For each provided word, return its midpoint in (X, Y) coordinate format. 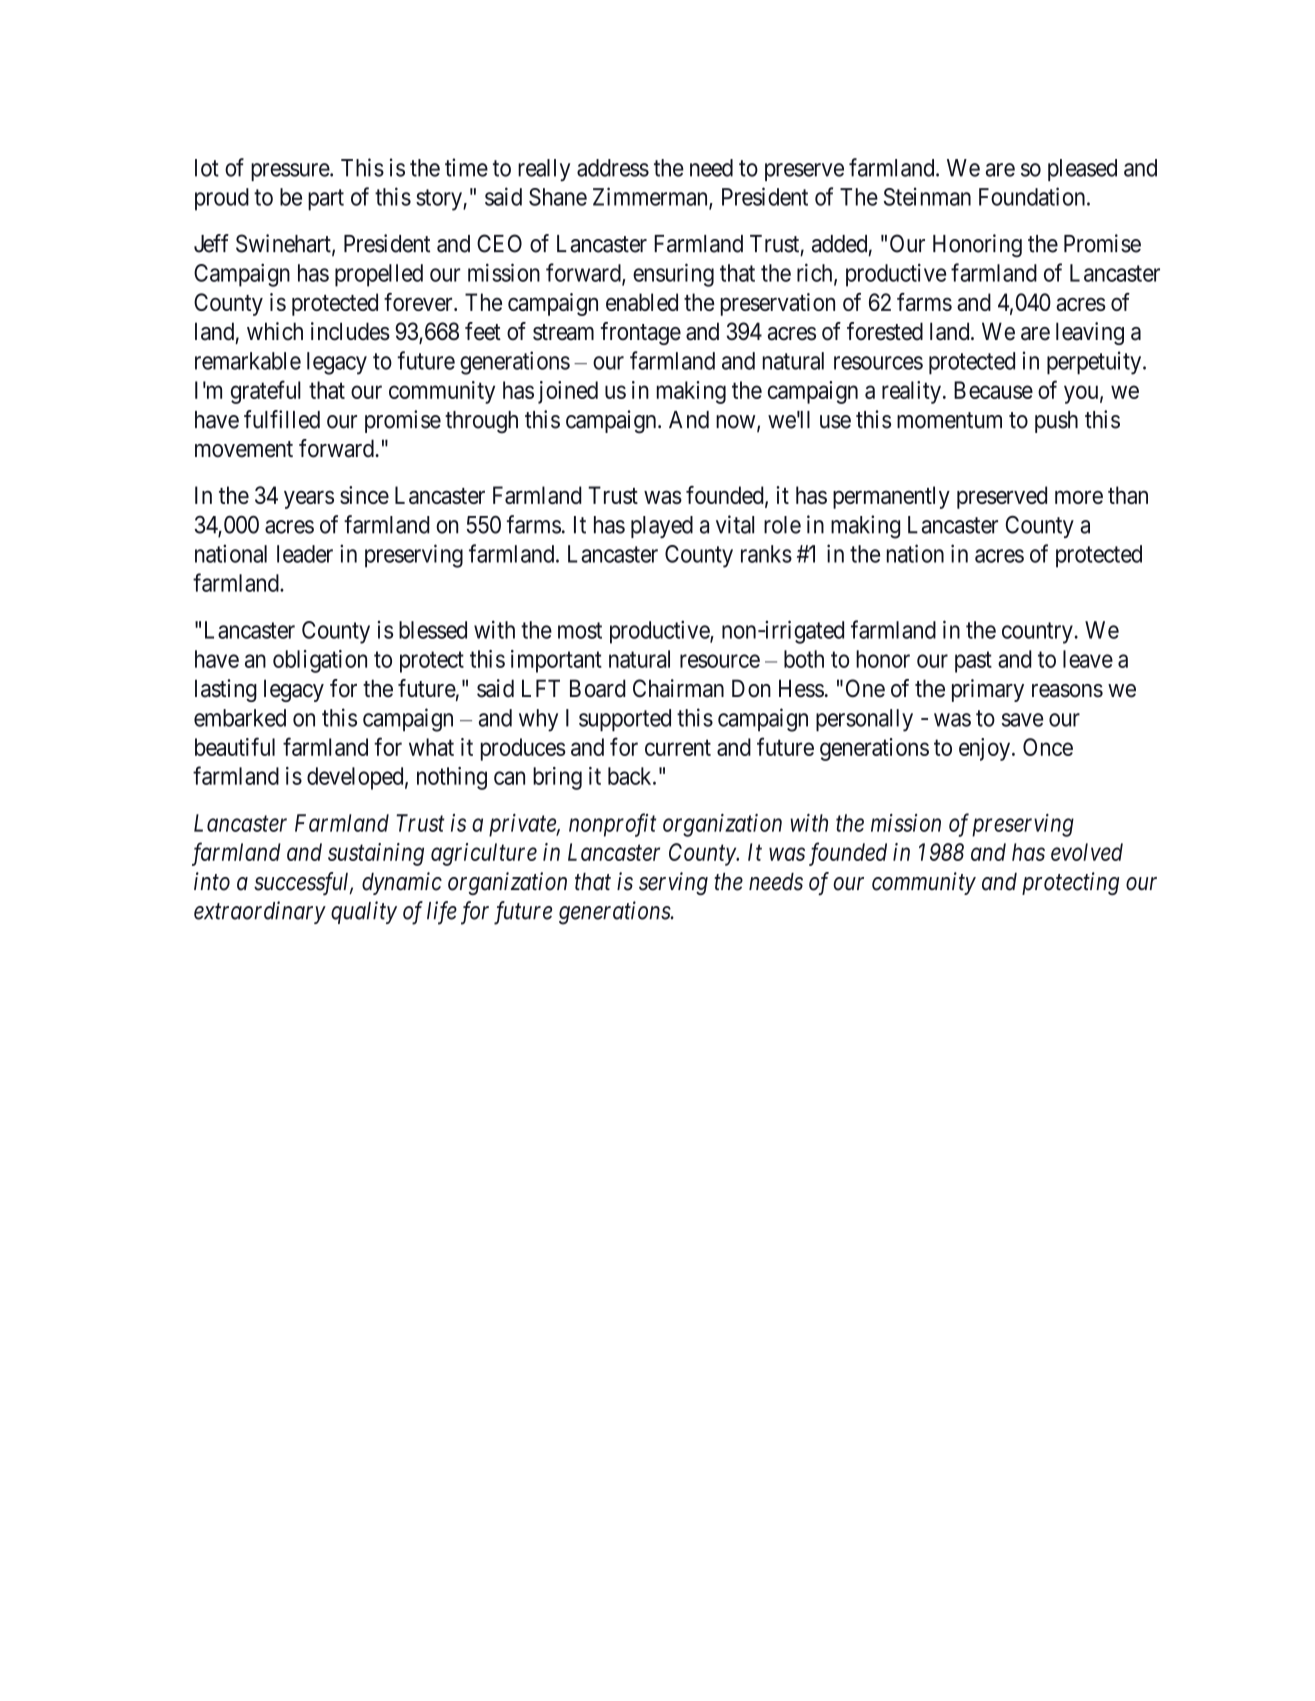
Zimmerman (651, 197)
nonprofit (612, 825)
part (326, 200)
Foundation (1033, 196)
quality (364, 912)
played (662, 527)
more (1079, 497)
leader (305, 554)
